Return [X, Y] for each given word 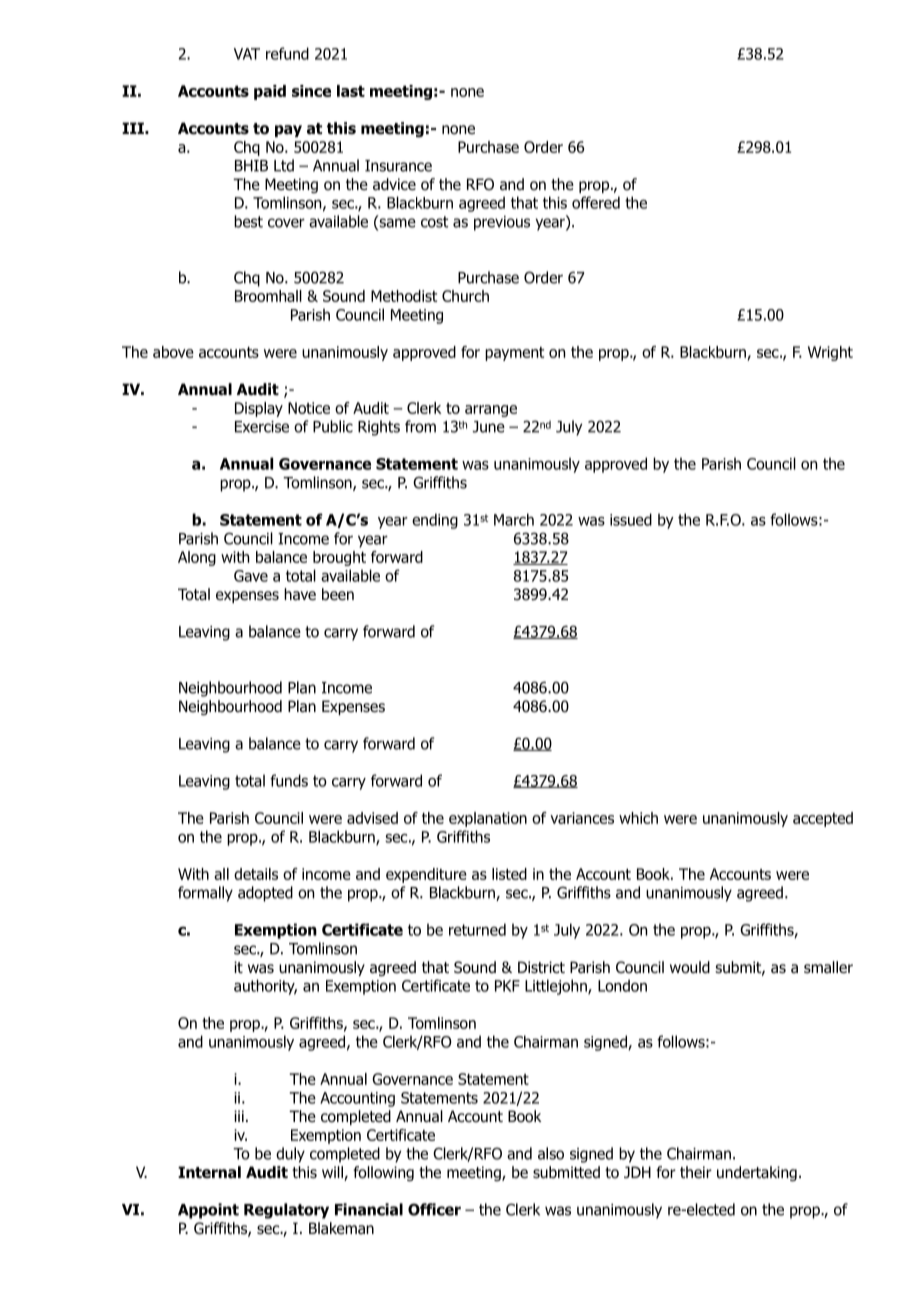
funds [289, 780]
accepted [823, 819]
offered [596, 202]
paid [270, 92]
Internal [209, 1172]
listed [509, 874]
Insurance [398, 166]
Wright [830, 353]
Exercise [262, 427]
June [489, 427]
